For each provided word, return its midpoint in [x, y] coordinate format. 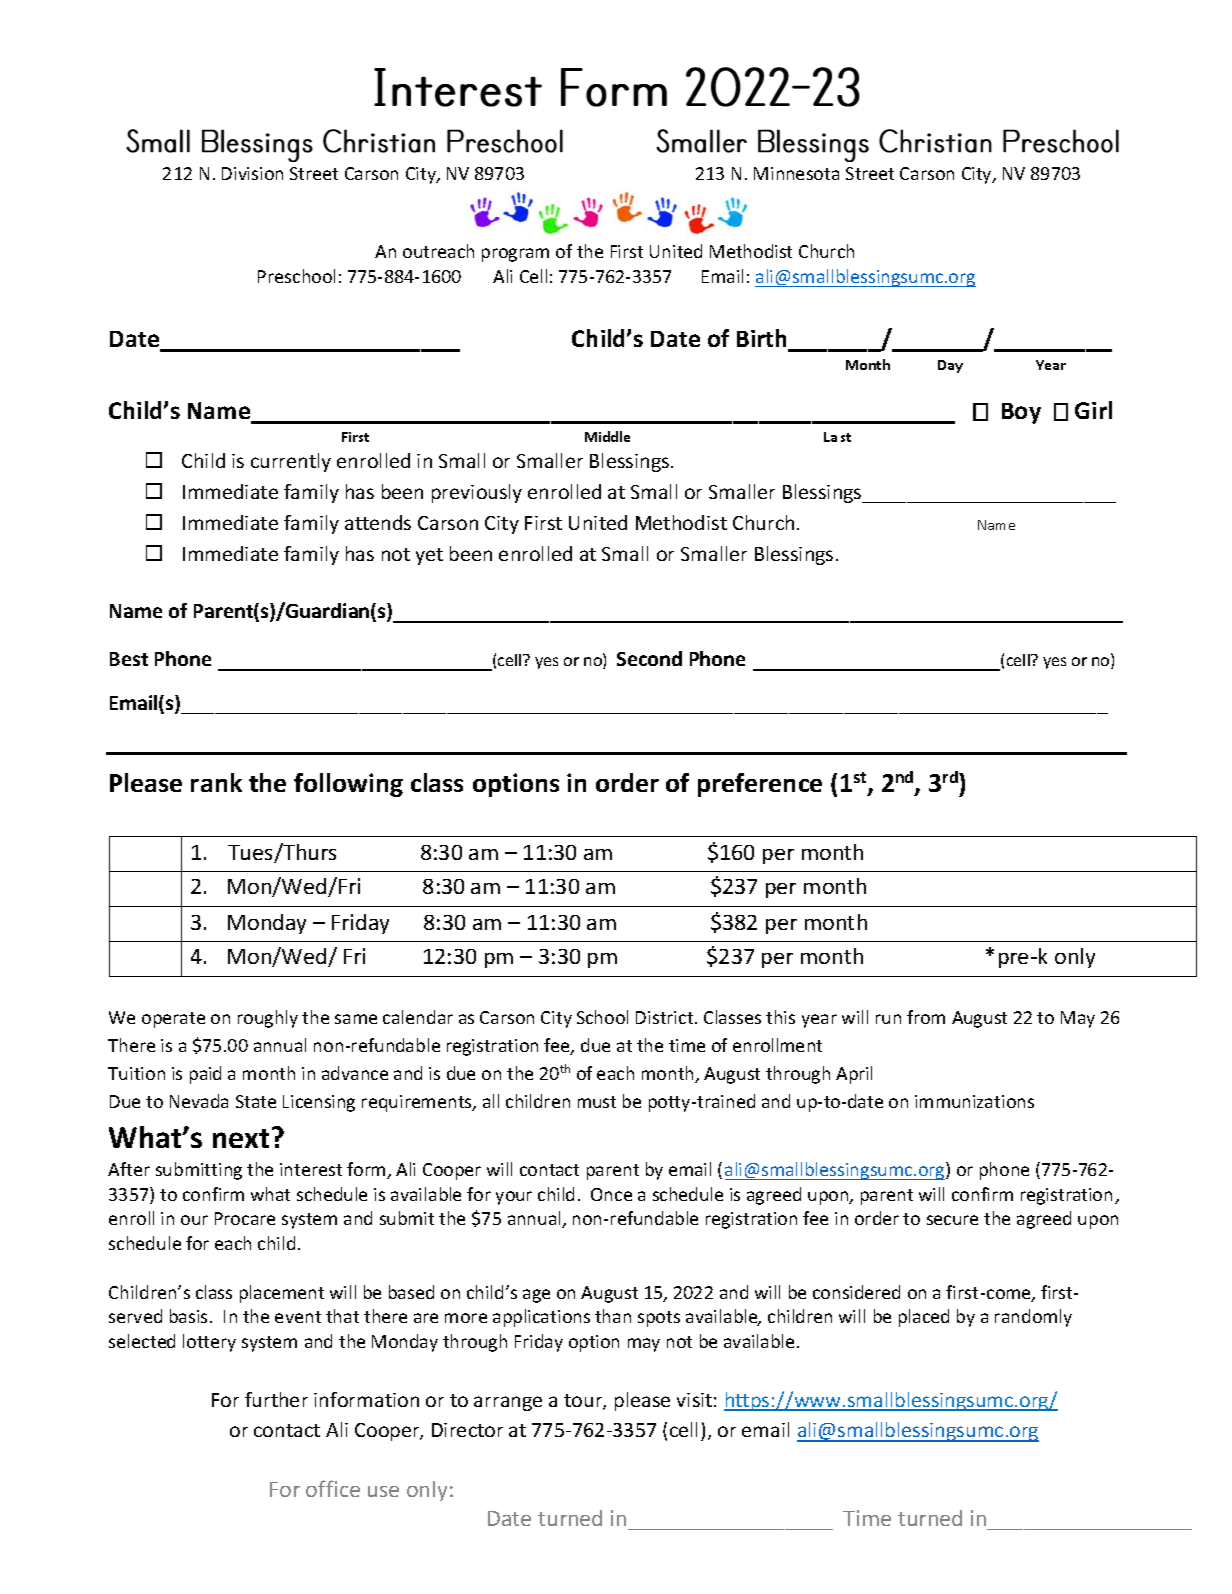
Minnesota [796, 173]
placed [924, 1318]
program [515, 255]
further [276, 1399]
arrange [508, 1403]
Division [252, 173]
